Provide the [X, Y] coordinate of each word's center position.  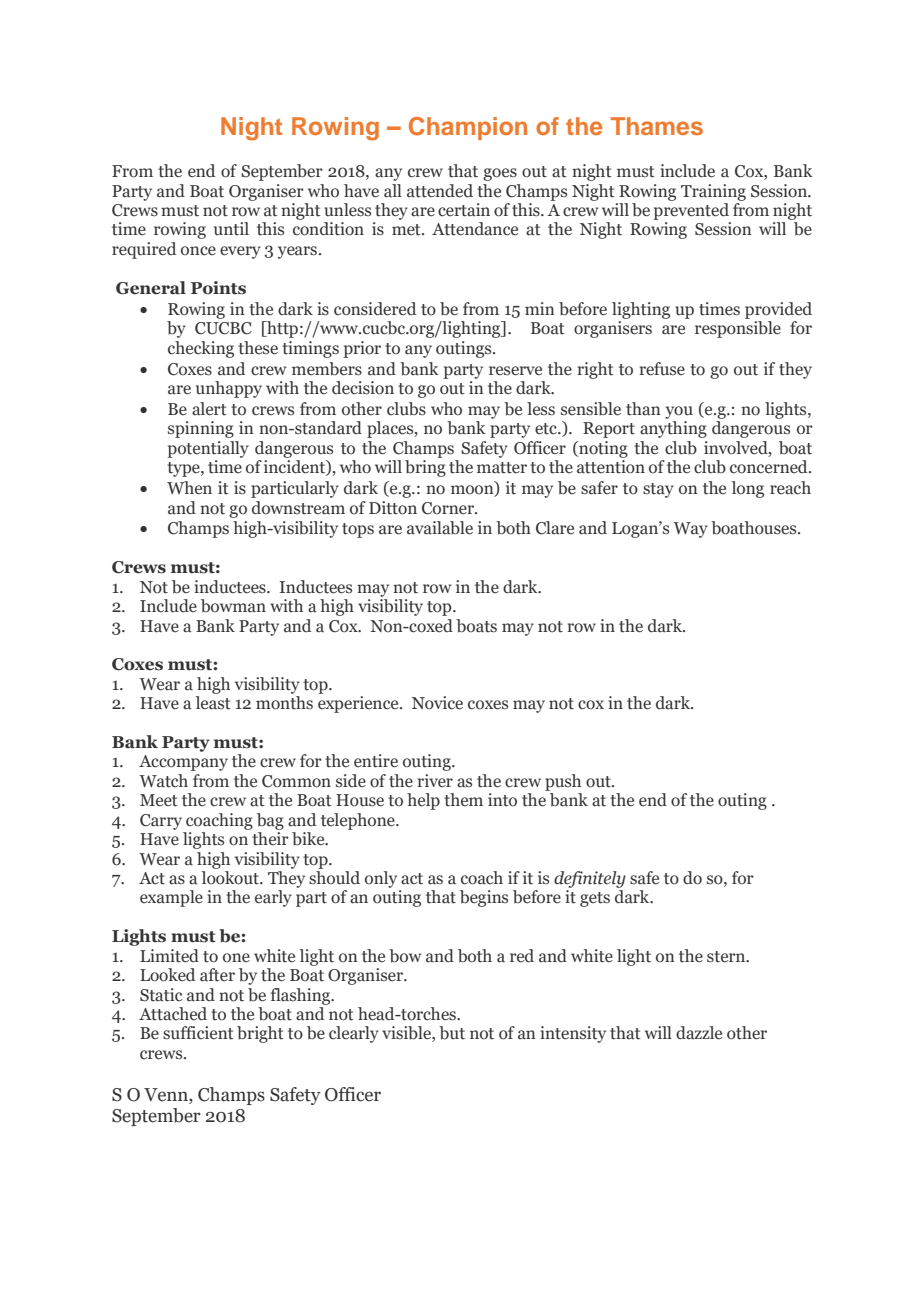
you [679, 412]
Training [713, 192]
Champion [468, 128]
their [270, 839]
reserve [515, 371]
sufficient [198, 1033]
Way [690, 530]
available [440, 528]
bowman [233, 606]
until [231, 229]
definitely [590, 879]
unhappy [229, 389]
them [463, 800]
